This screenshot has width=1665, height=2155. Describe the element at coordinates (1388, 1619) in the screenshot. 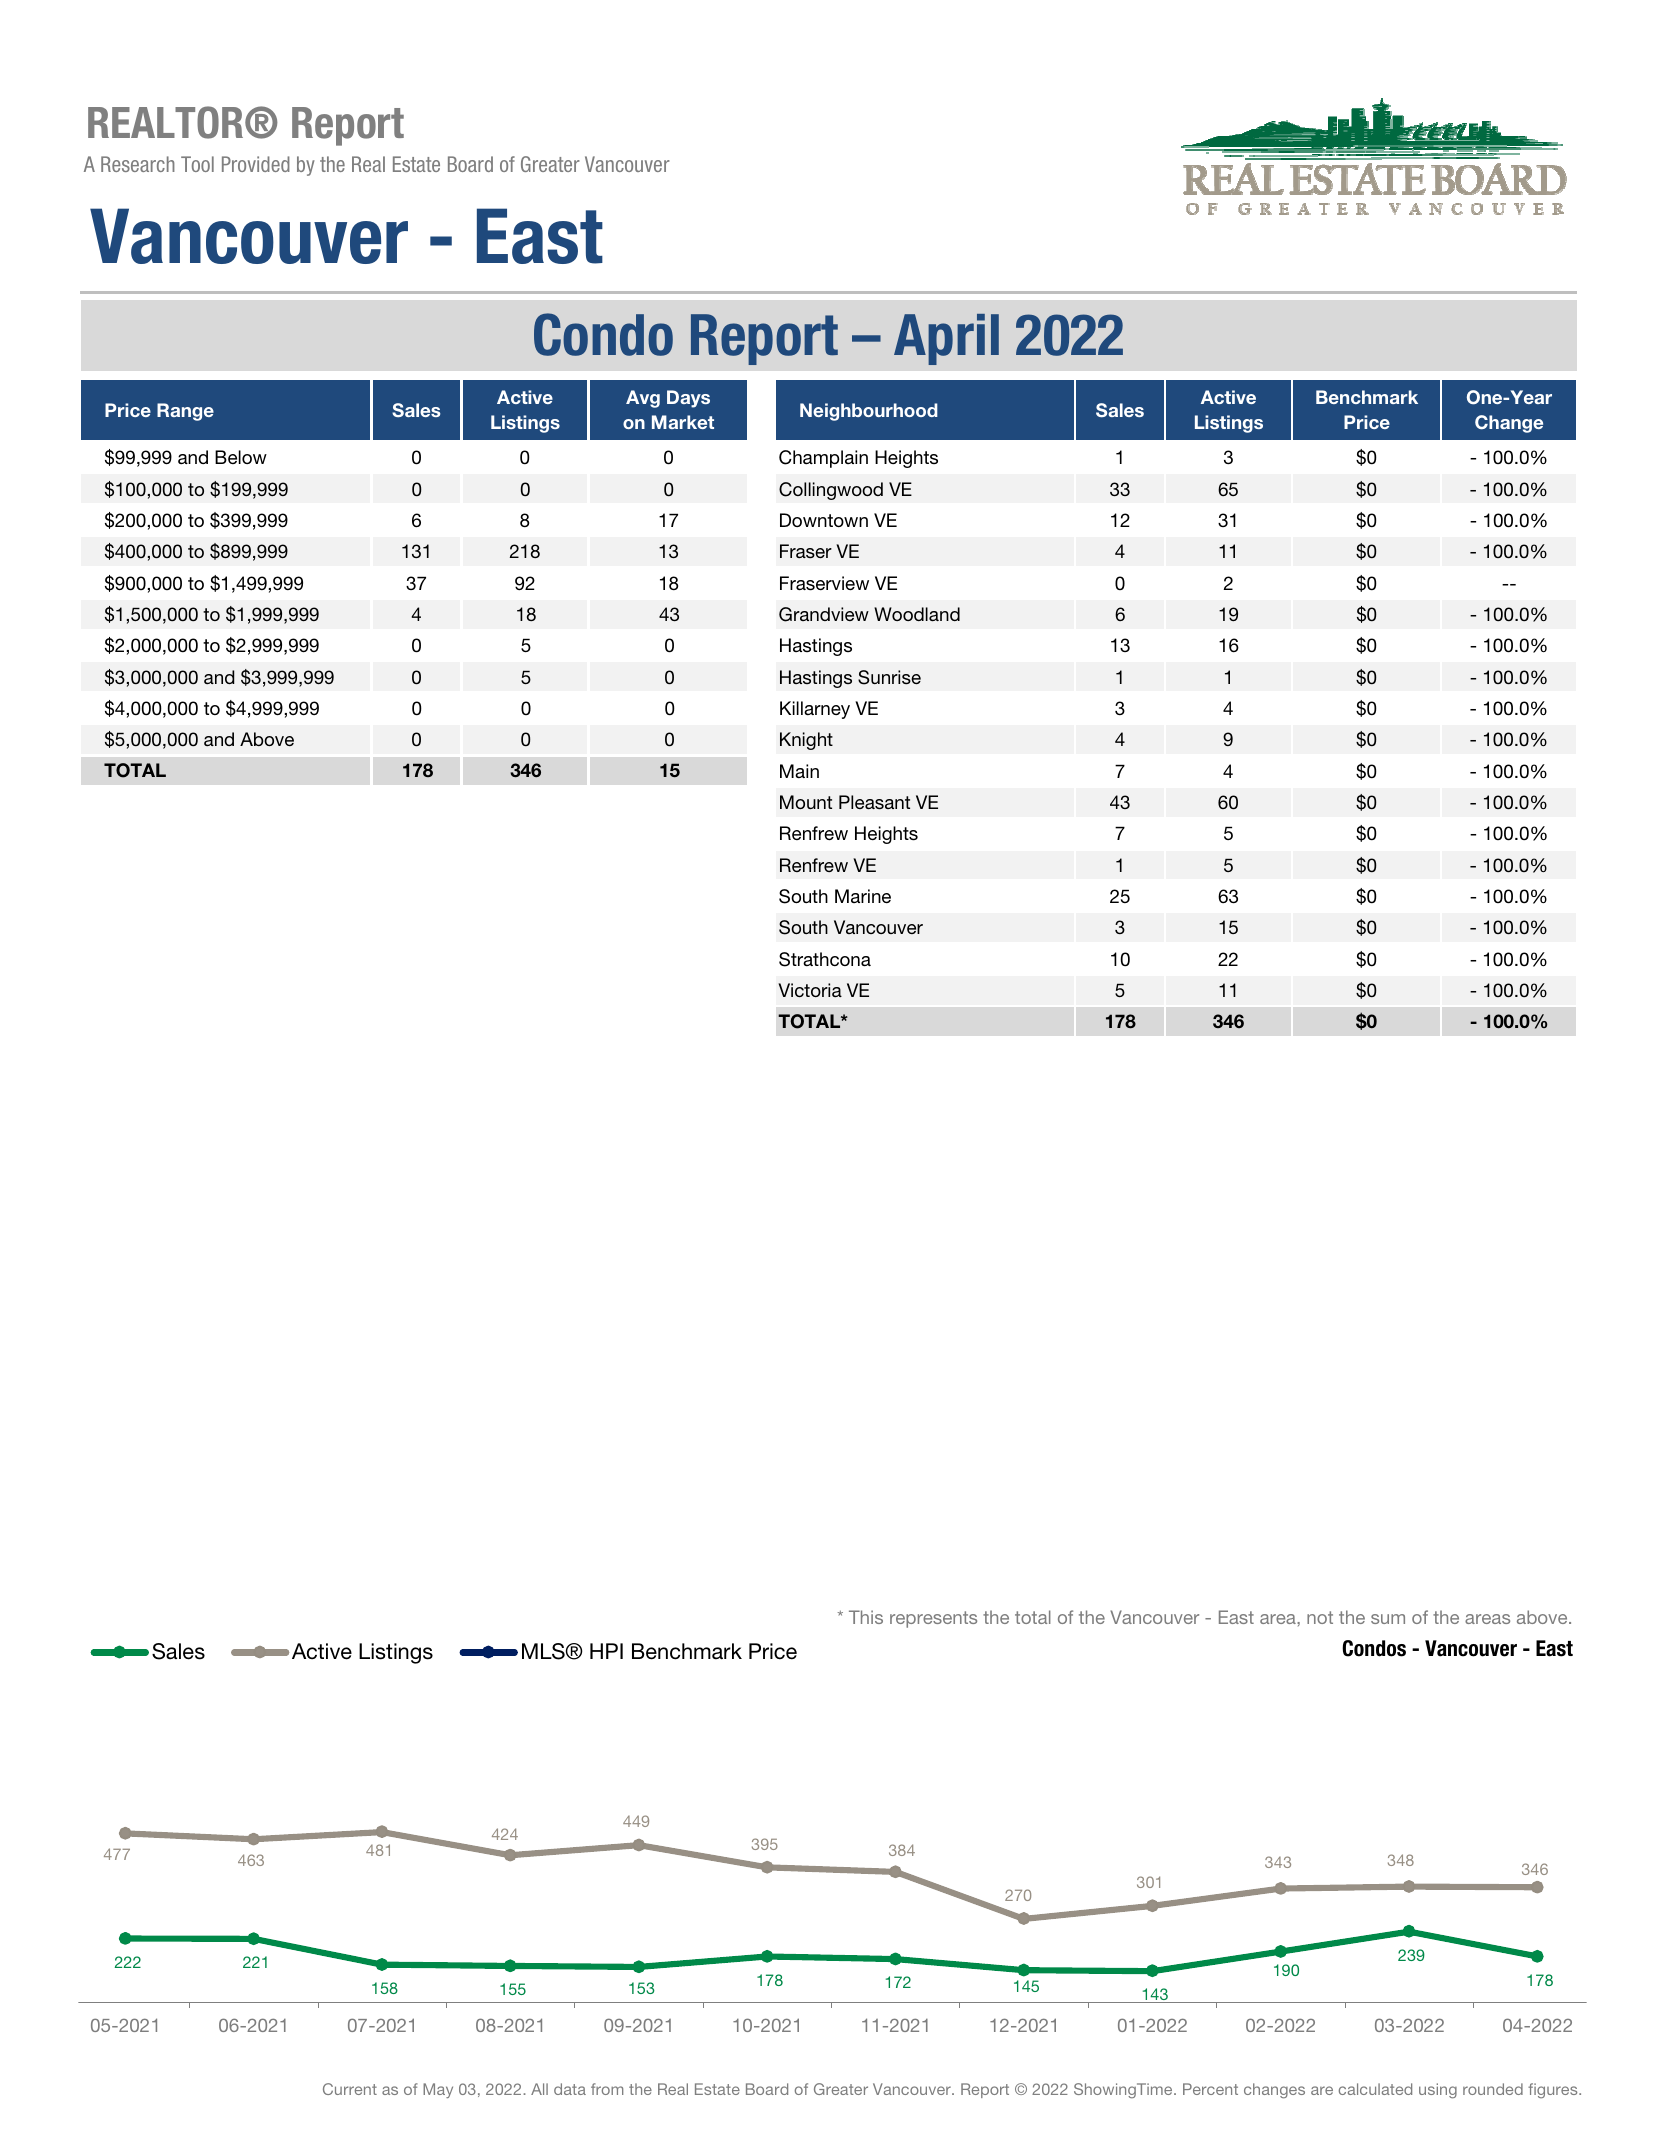

I see `sum` at that location.
